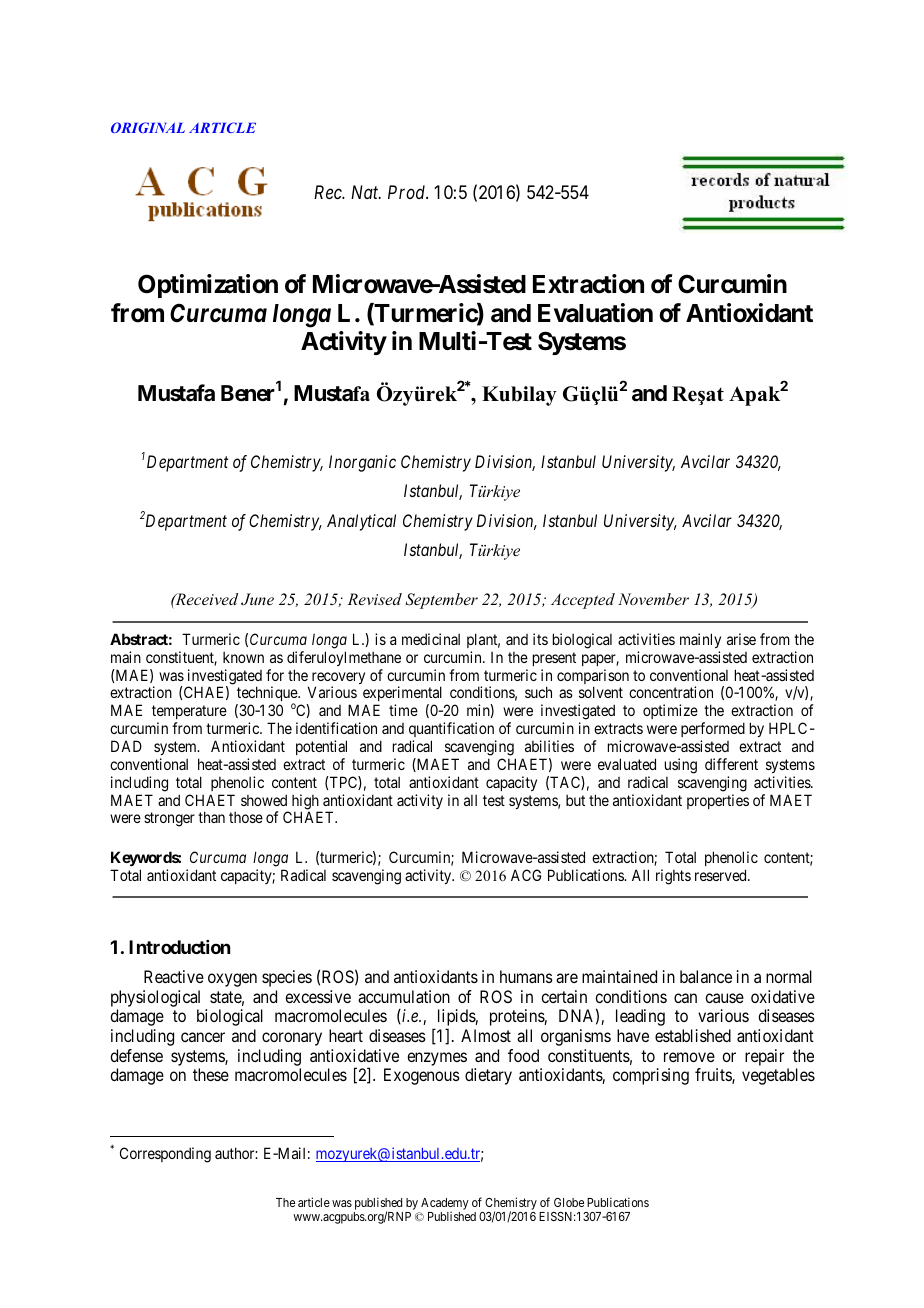  What do you see at coordinates (361, 522) in the screenshot?
I see `Analytical` at bounding box center [361, 522].
